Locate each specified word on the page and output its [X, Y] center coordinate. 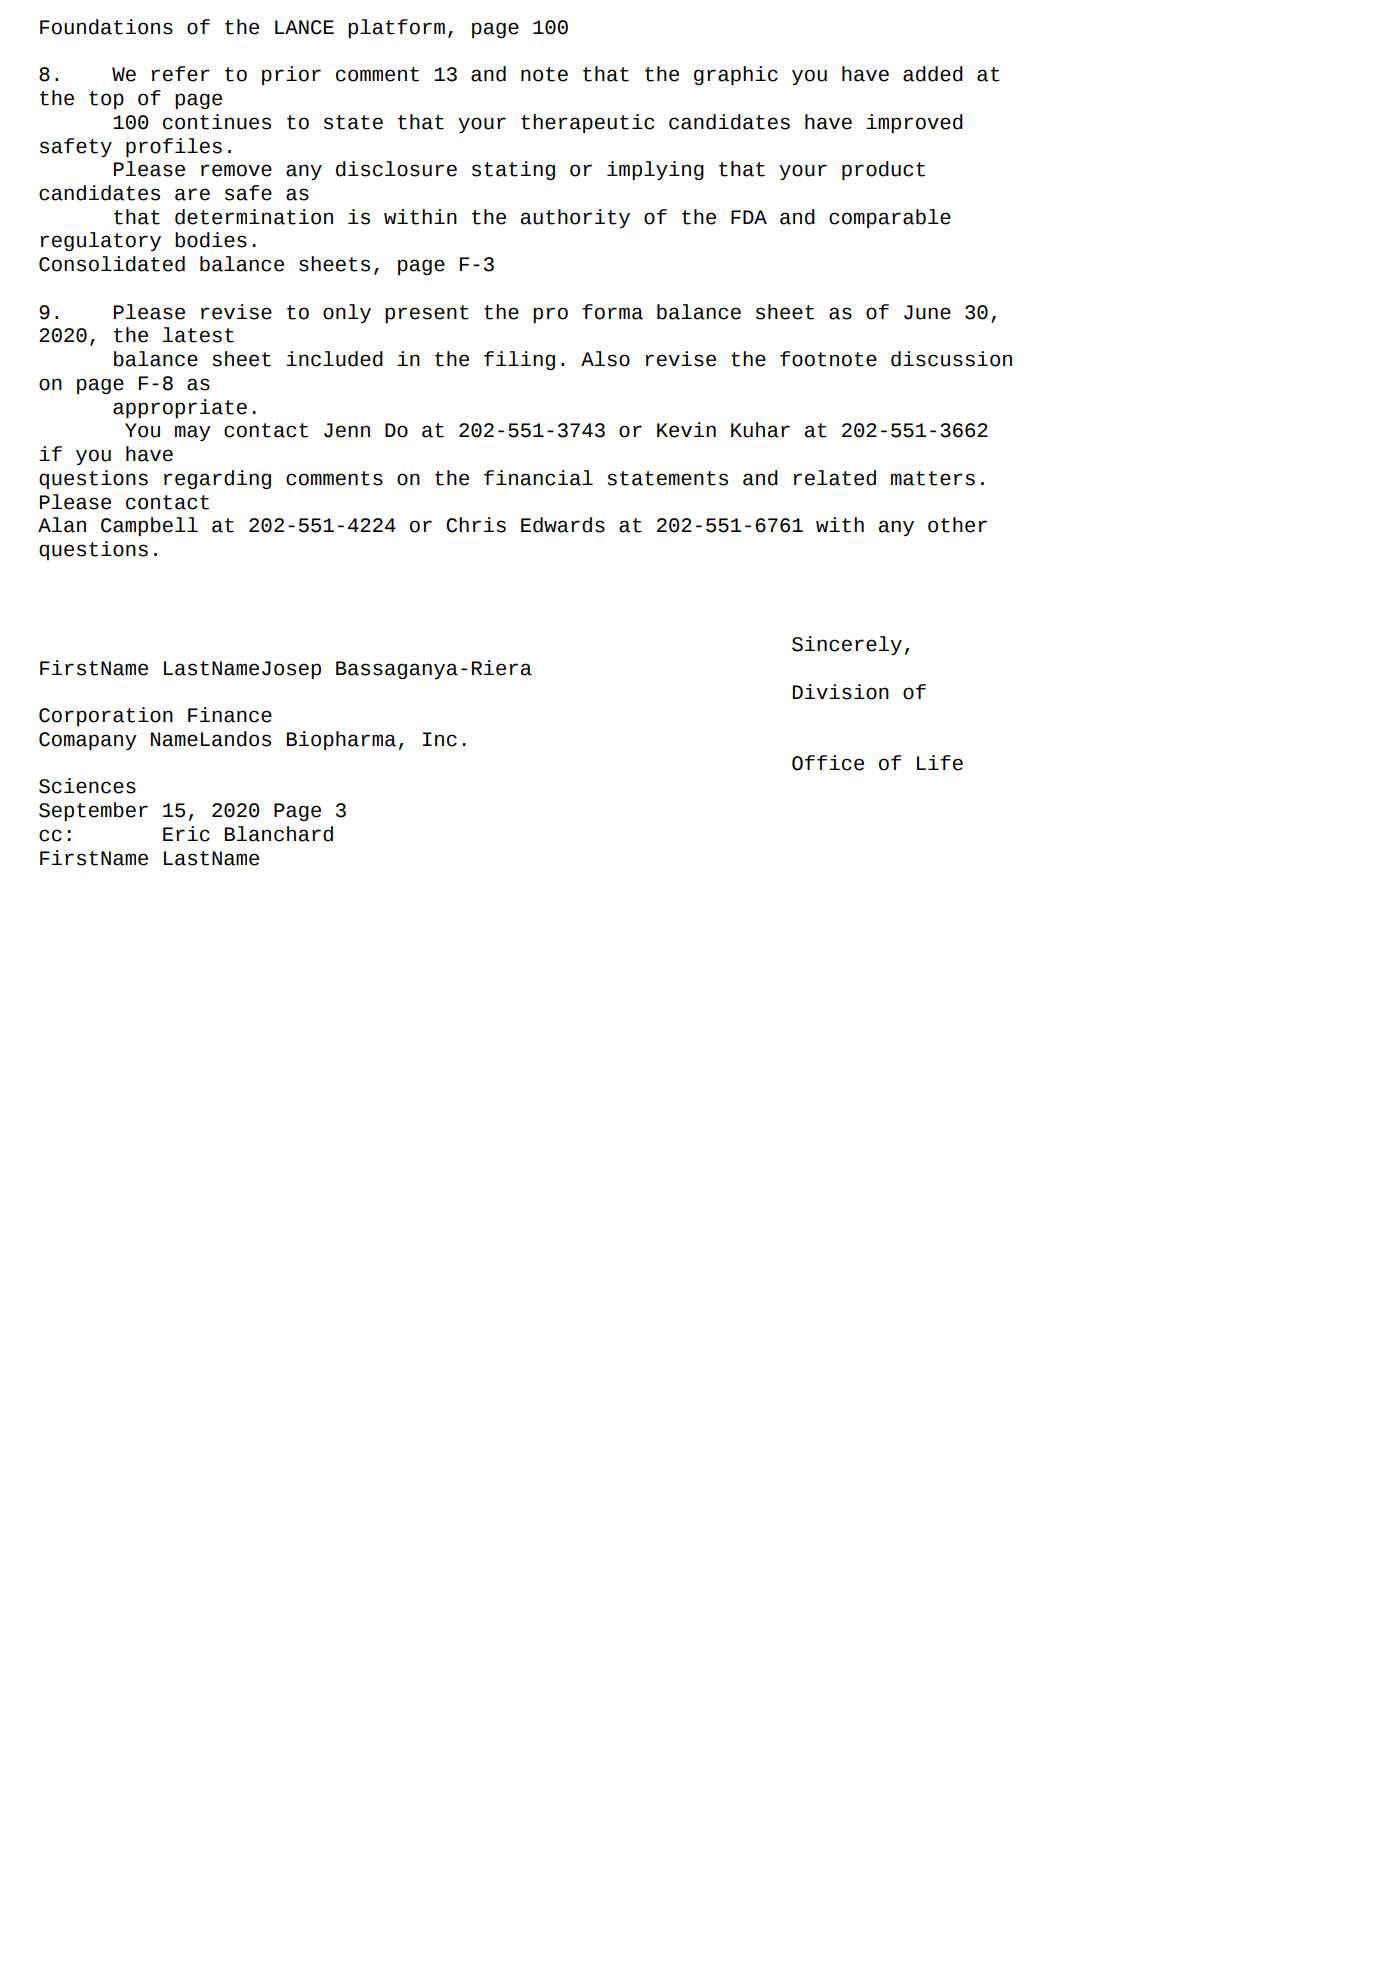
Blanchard [279, 834]
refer [180, 74]
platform [396, 28]
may [193, 433]
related [834, 478]
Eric [186, 834]
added [933, 74]
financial [538, 478]
